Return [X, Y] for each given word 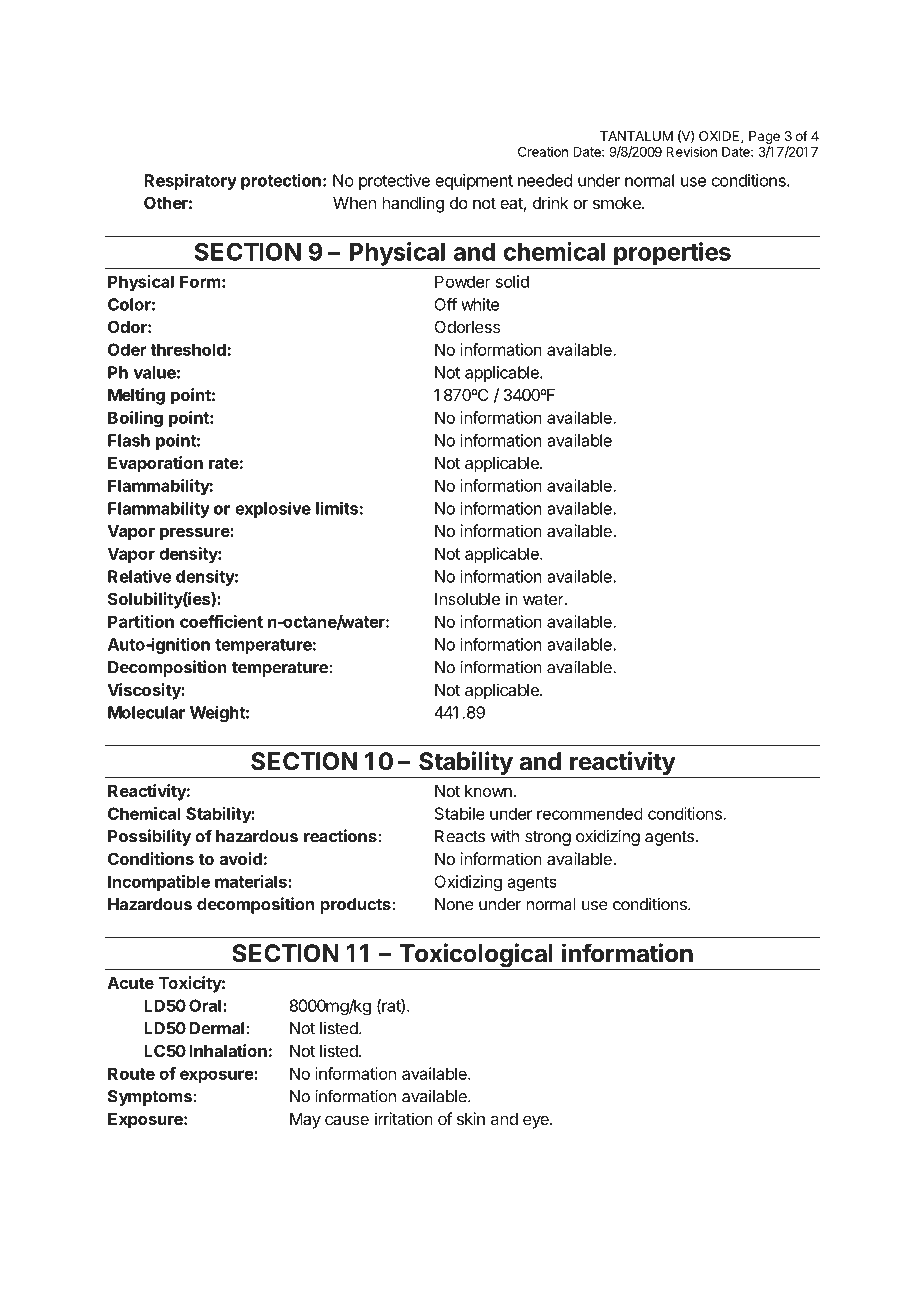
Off [445, 304]
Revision [691, 151]
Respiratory [190, 181]
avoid [241, 858]
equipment [474, 182]
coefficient [221, 621]
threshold [188, 349]
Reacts [460, 836]
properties [672, 255]
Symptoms [150, 1098]
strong [548, 838]
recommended [590, 813]
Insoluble [467, 599]
